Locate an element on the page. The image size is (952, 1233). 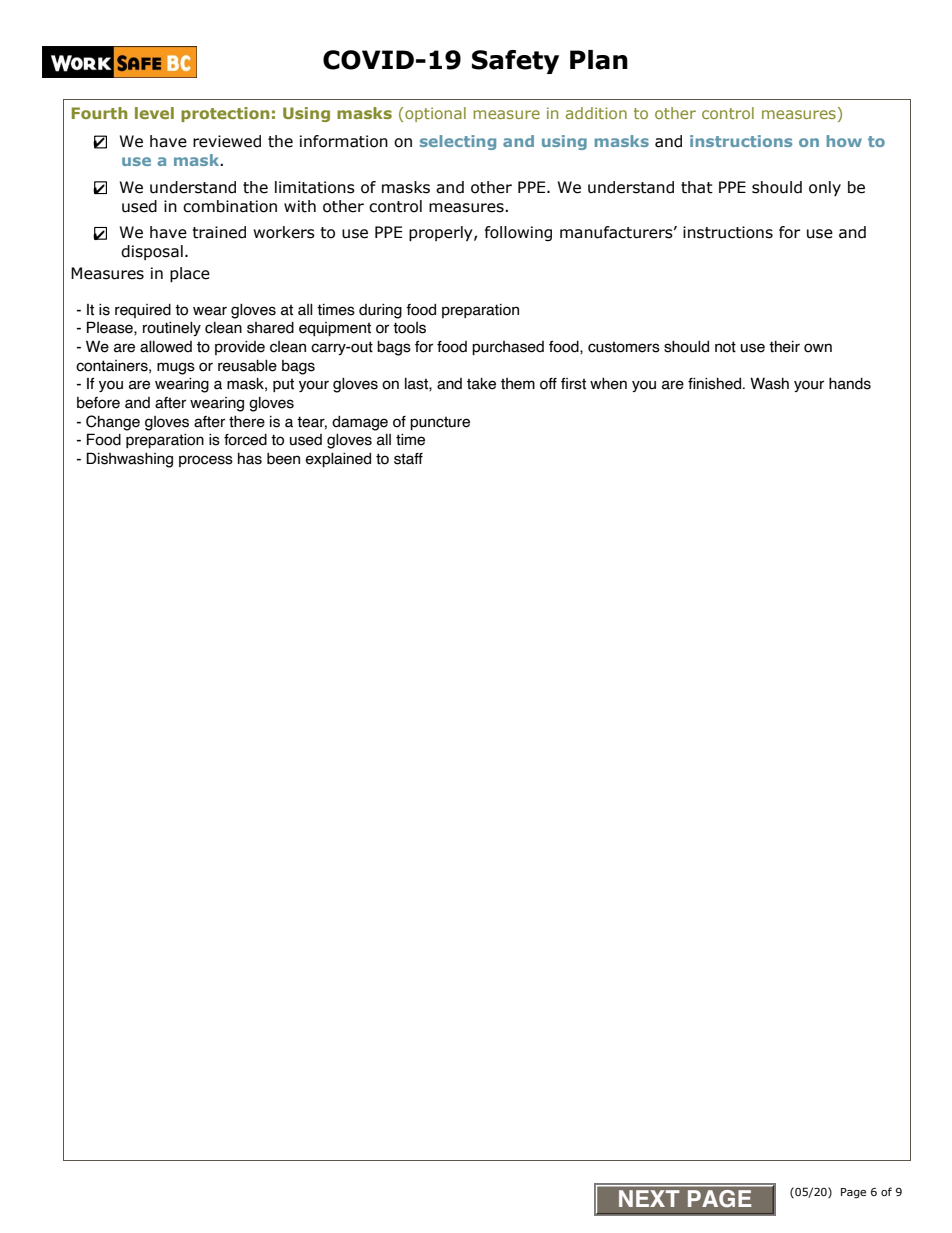
optional is located at coordinates (434, 114).
